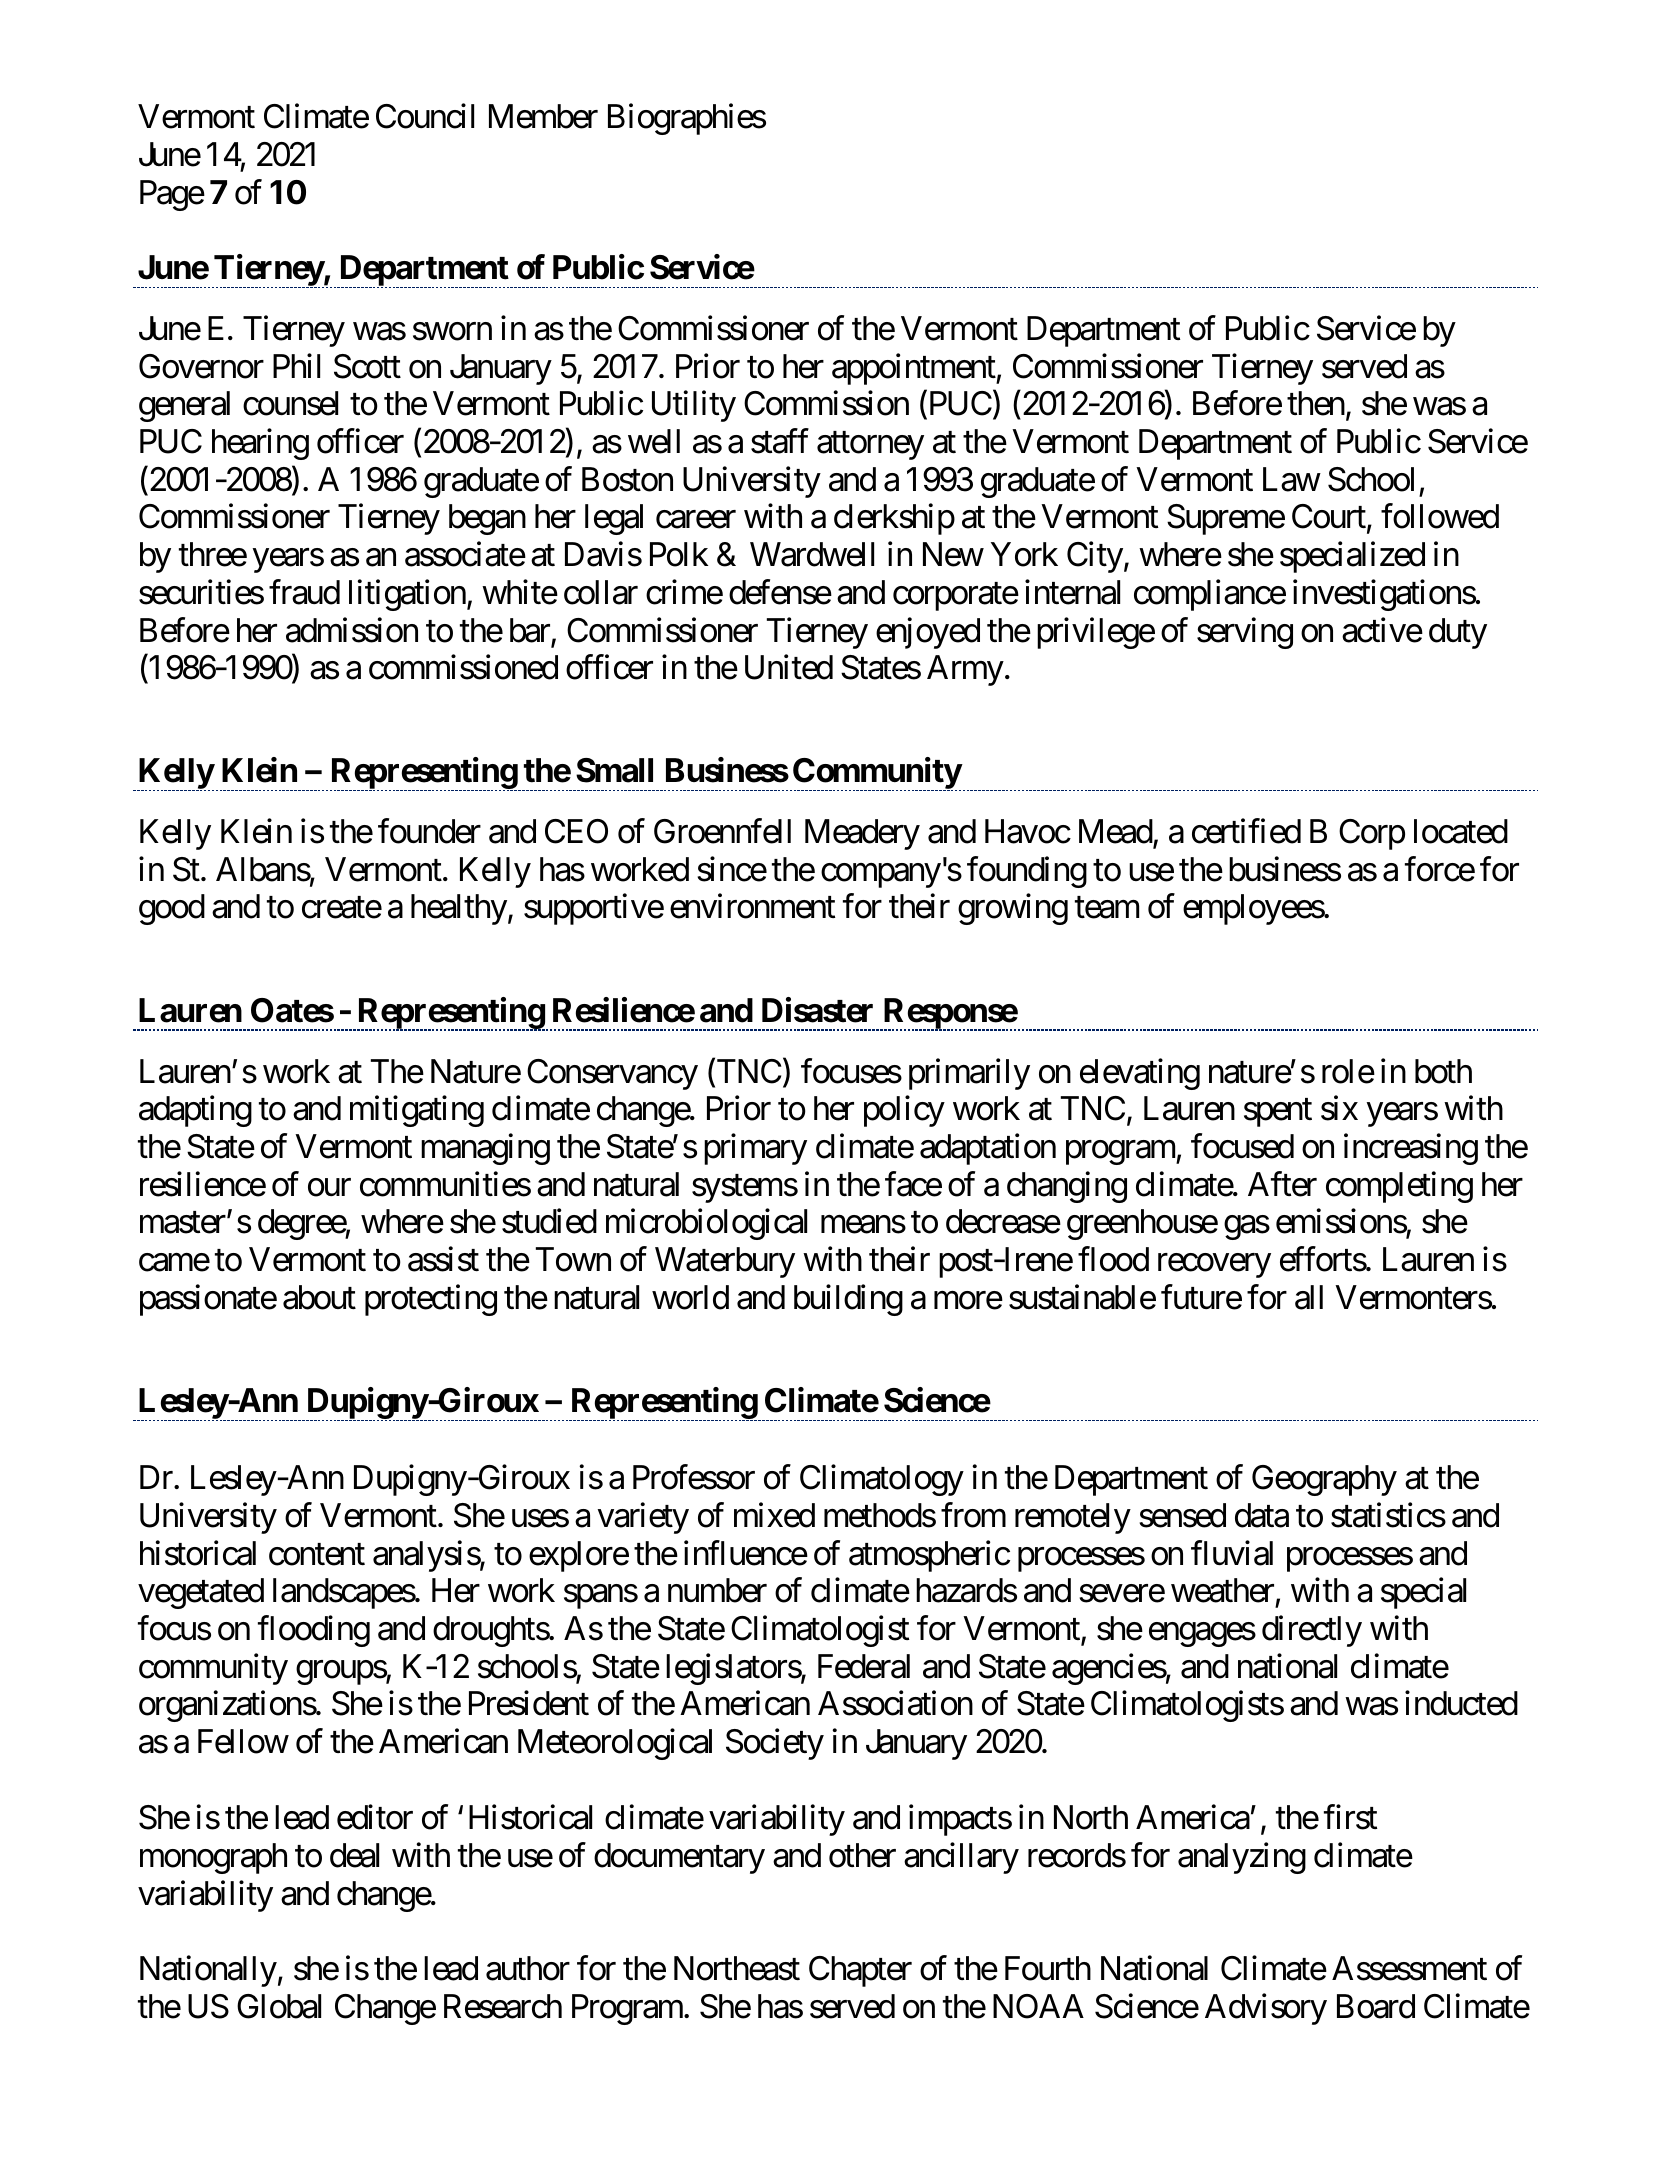  What do you see at coordinates (1329, 516) in the image?
I see `Court` at bounding box center [1329, 516].
